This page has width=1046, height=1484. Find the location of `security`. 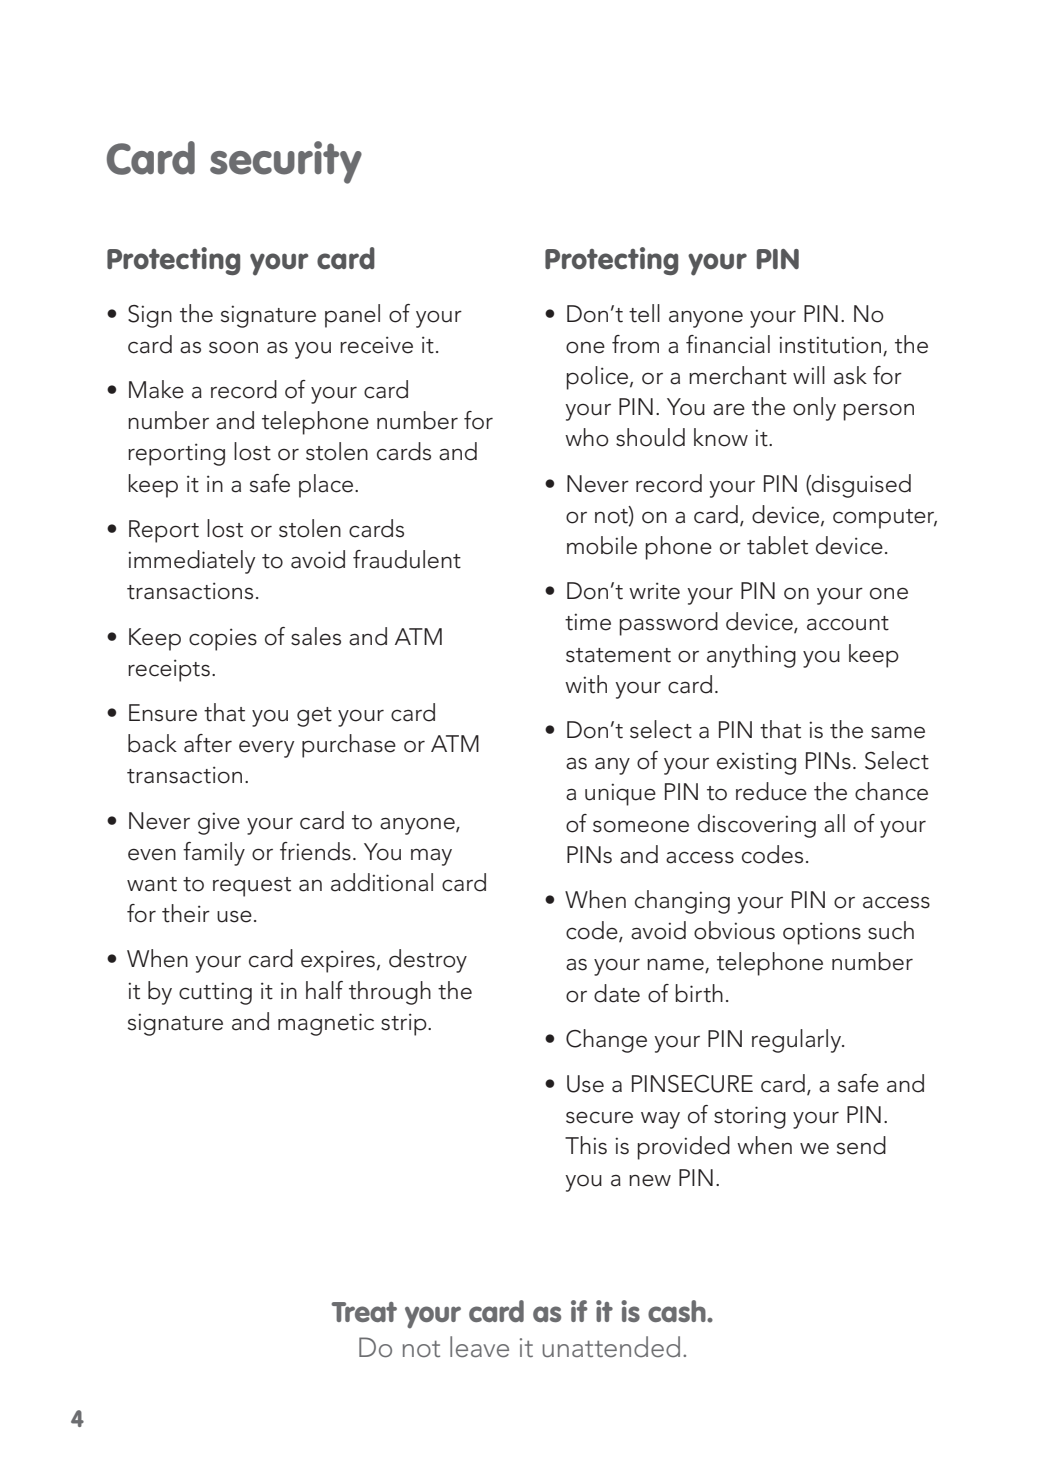

security is located at coordinates (286, 162).
